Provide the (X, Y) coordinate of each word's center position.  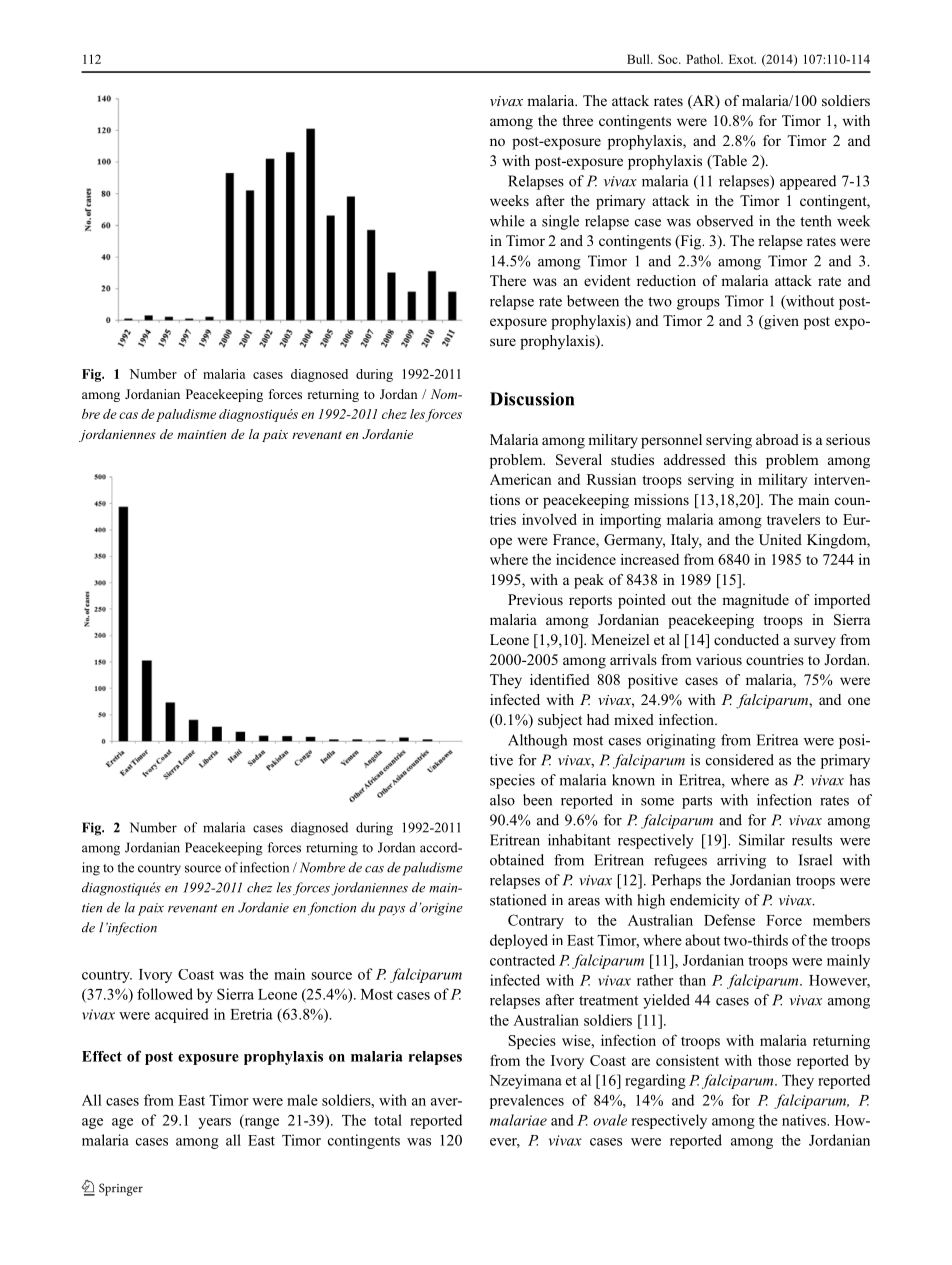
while (507, 221)
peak (589, 581)
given (780, 322)
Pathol (704, 59)
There (508, 280)
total (388, 1120)
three (577, 120)
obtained (517, 860)
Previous (535, 599)
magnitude (755, 601)
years (214, 1123)
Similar (762, 840)
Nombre (322, 867)
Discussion (532, 399)
